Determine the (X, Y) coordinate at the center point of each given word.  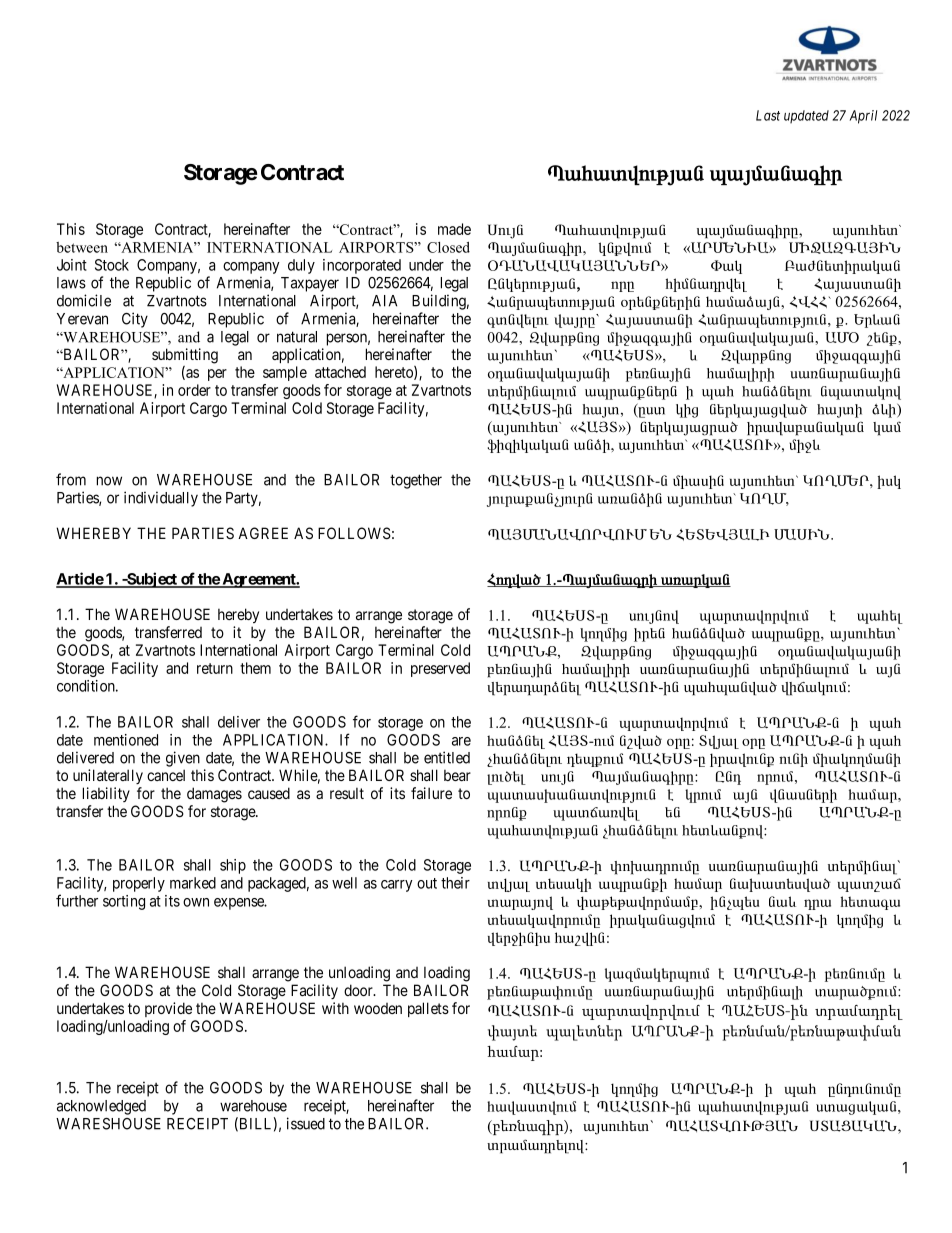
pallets (428, 1009)
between (82, 247)
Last (768, 115)
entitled (447, 757)
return (215, 668)
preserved (440, 669)
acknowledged (101, 1107)
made (454, 229)
